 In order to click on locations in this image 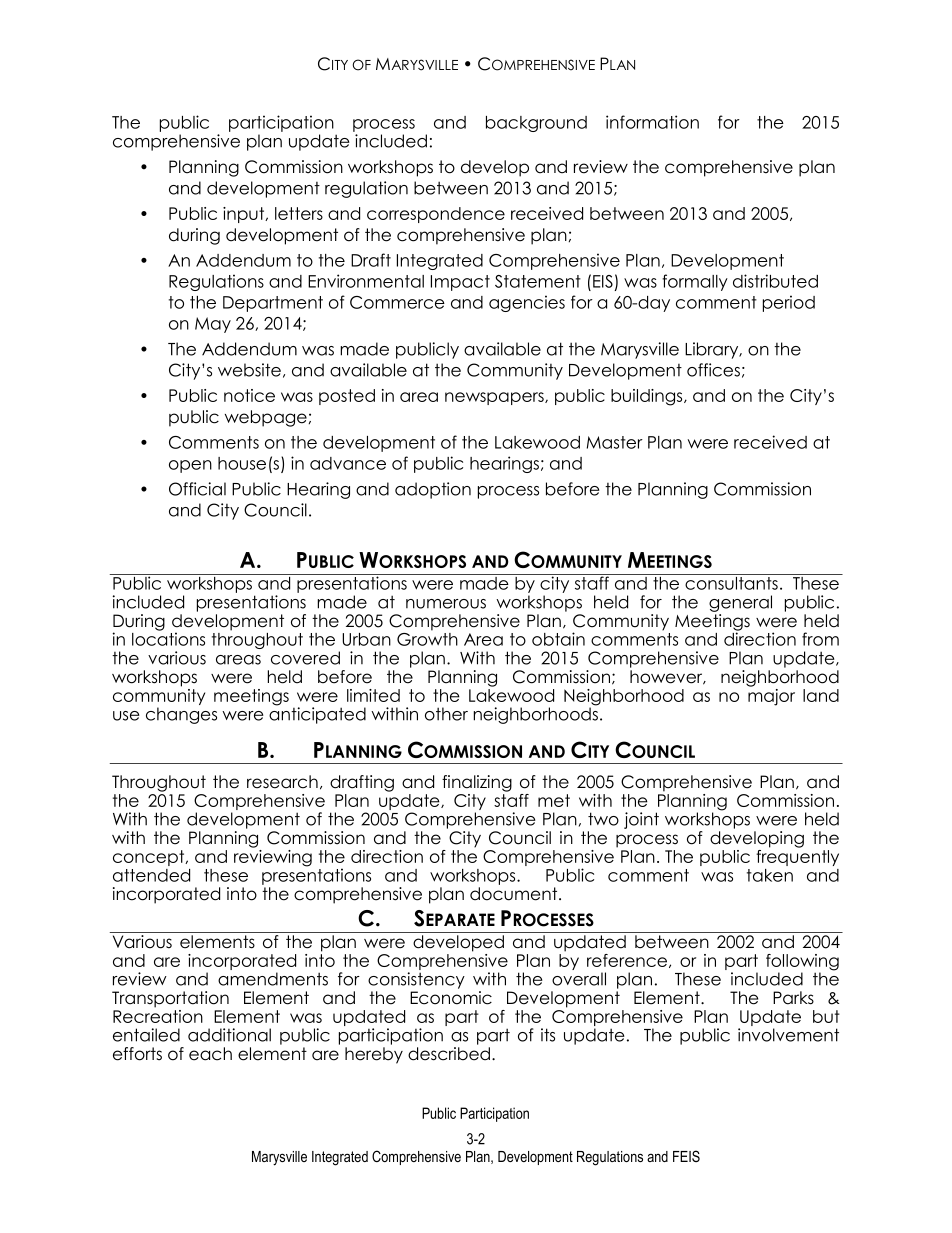, I will do `click(168, 638)`.
